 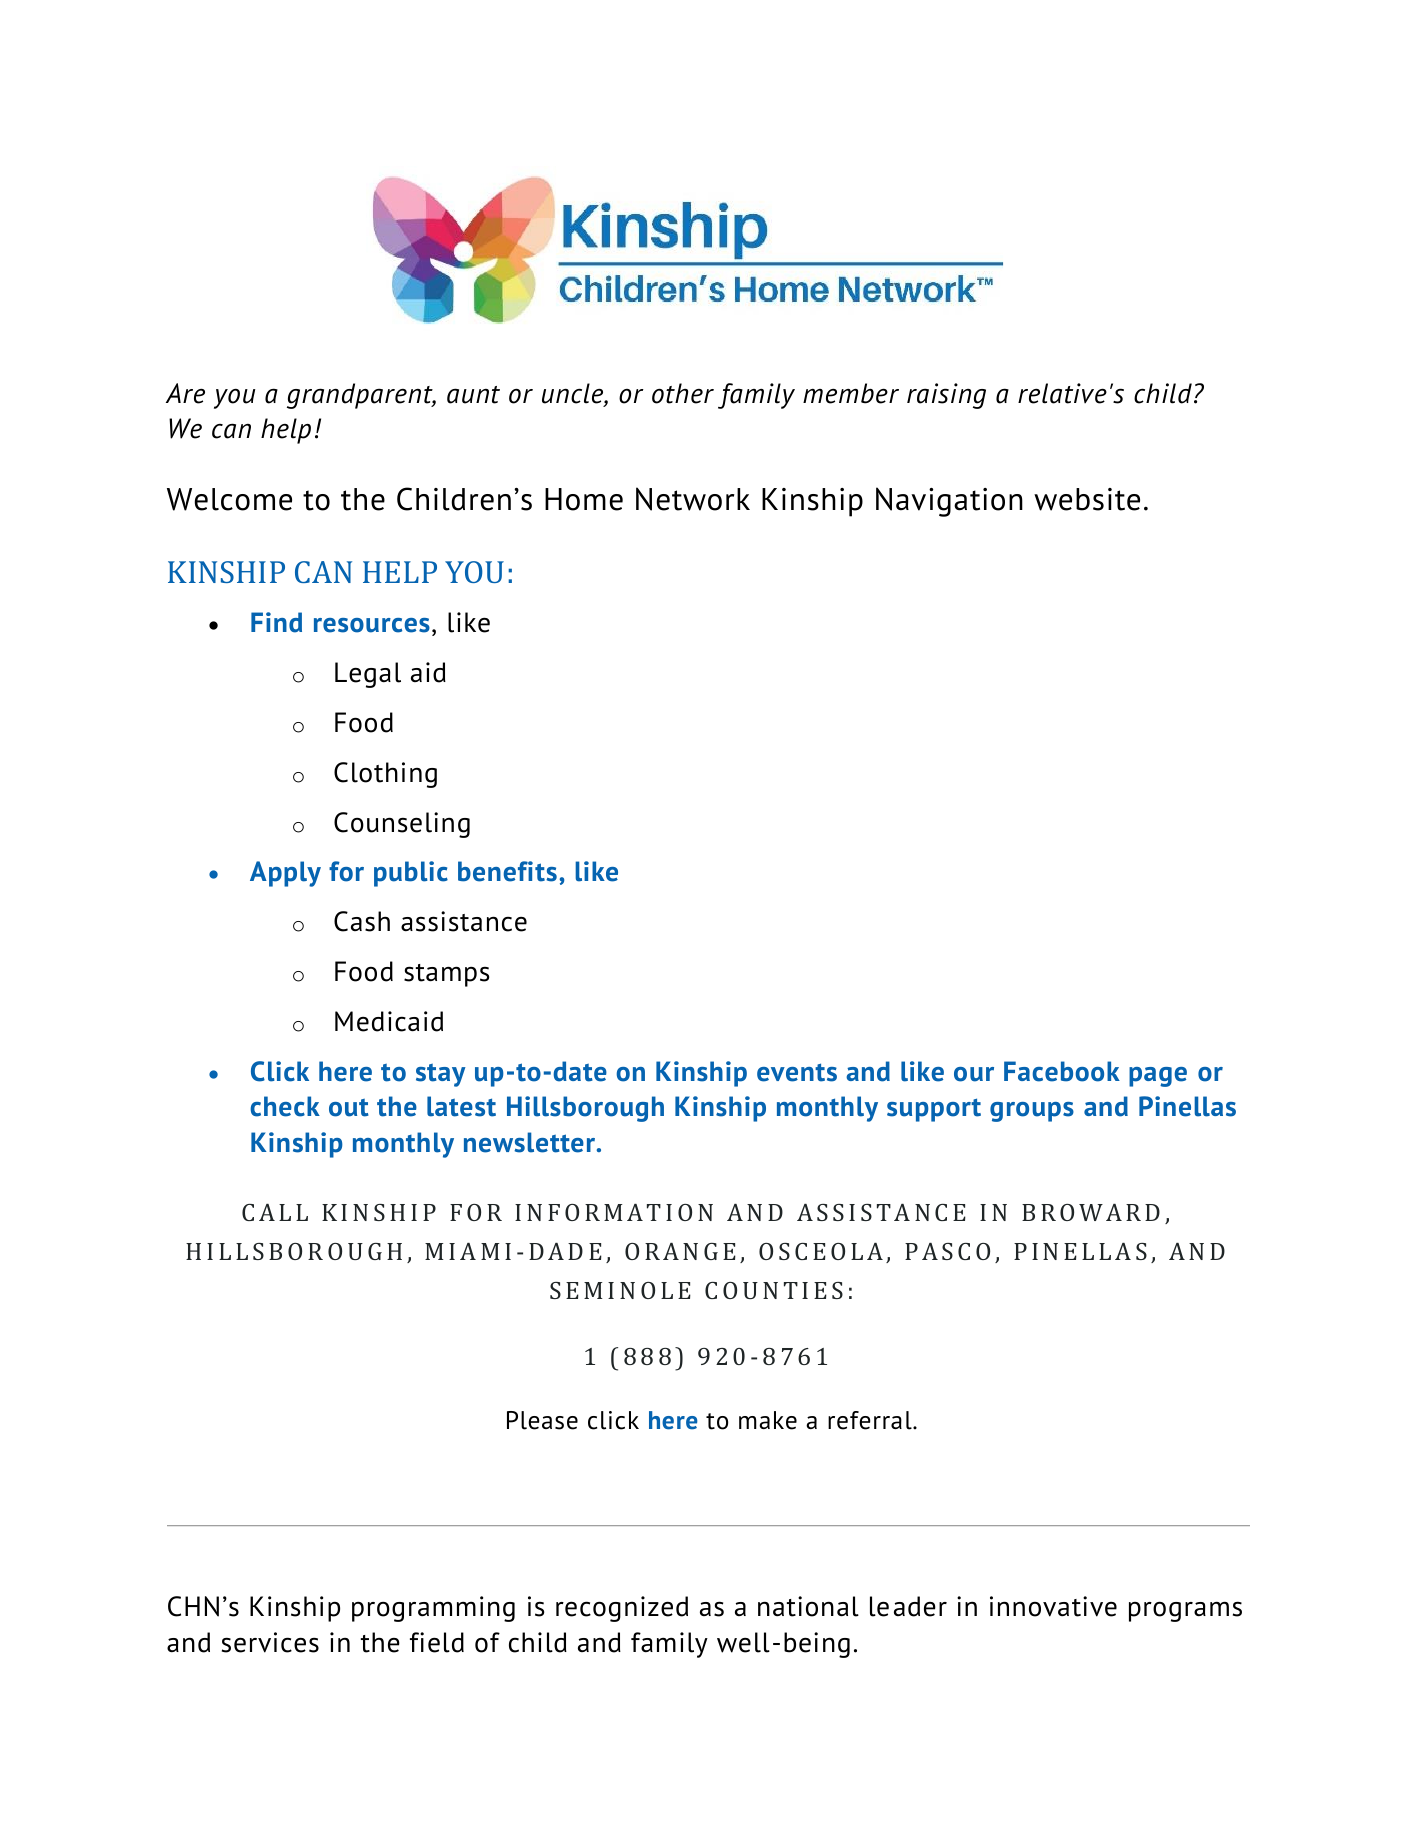 I want to click on Facebook, so click(x=1062, y=1071).
